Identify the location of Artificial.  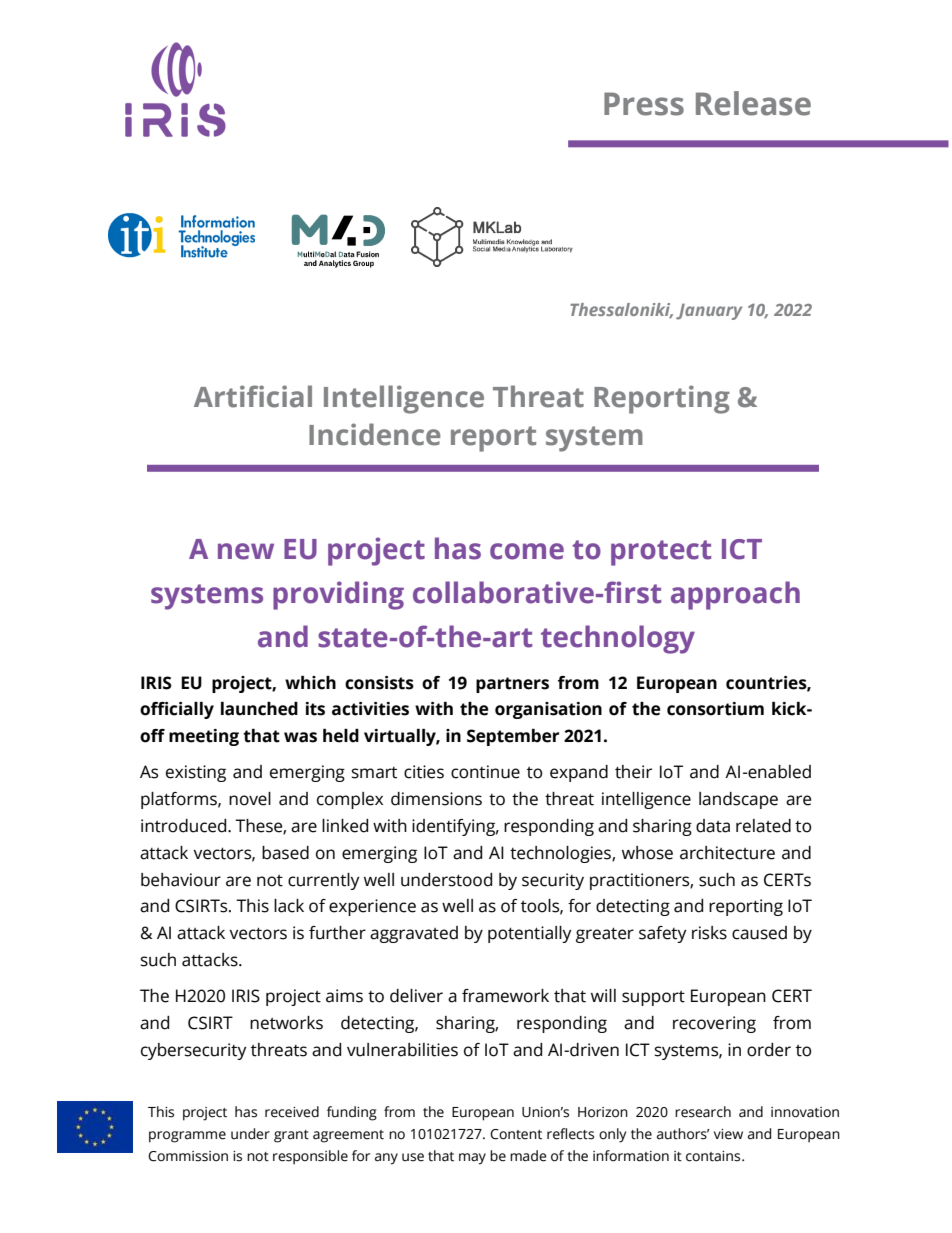
(253, 396).
